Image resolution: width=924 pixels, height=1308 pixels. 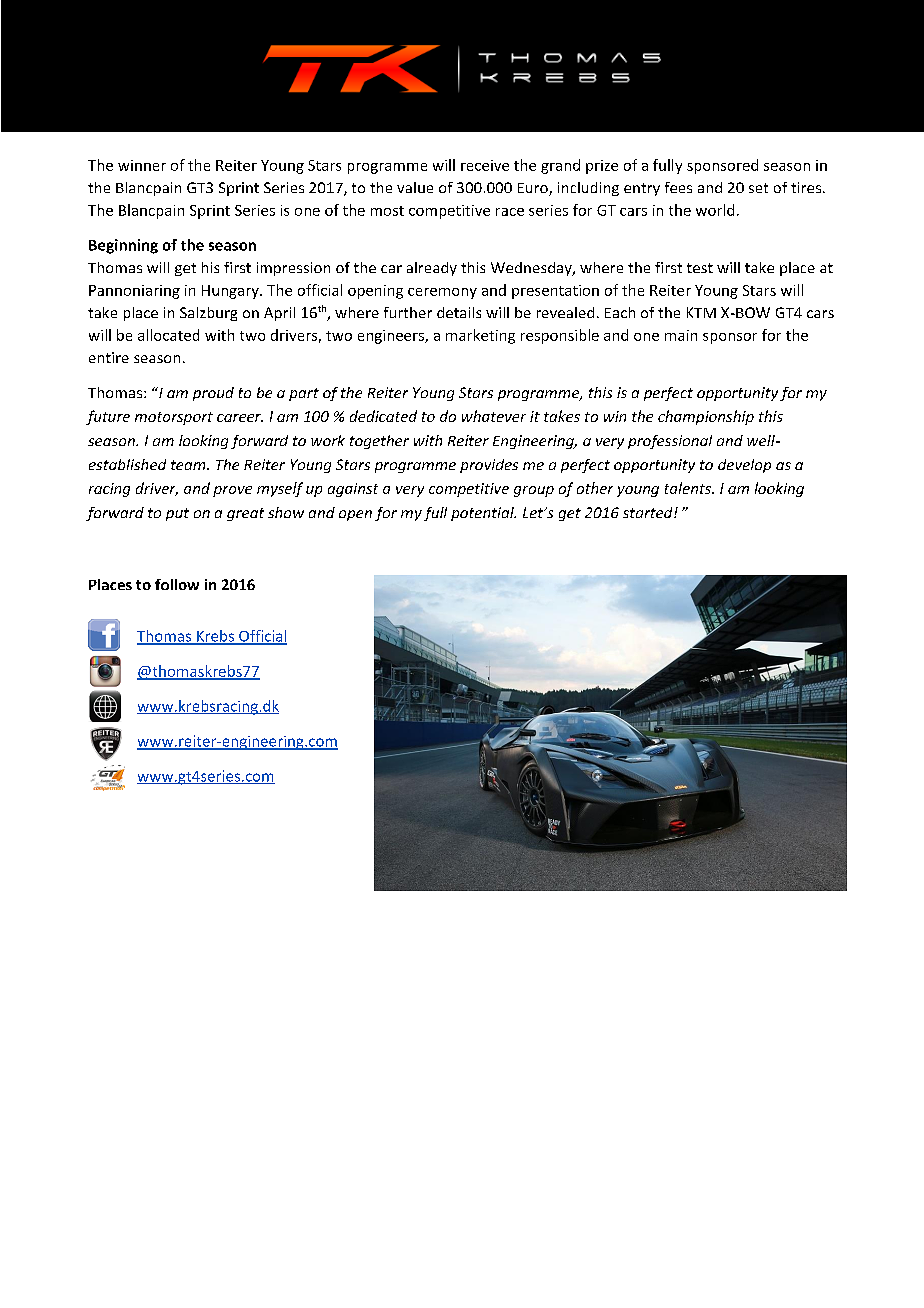 I want to click on allocated, so click(x=168, y=335).
